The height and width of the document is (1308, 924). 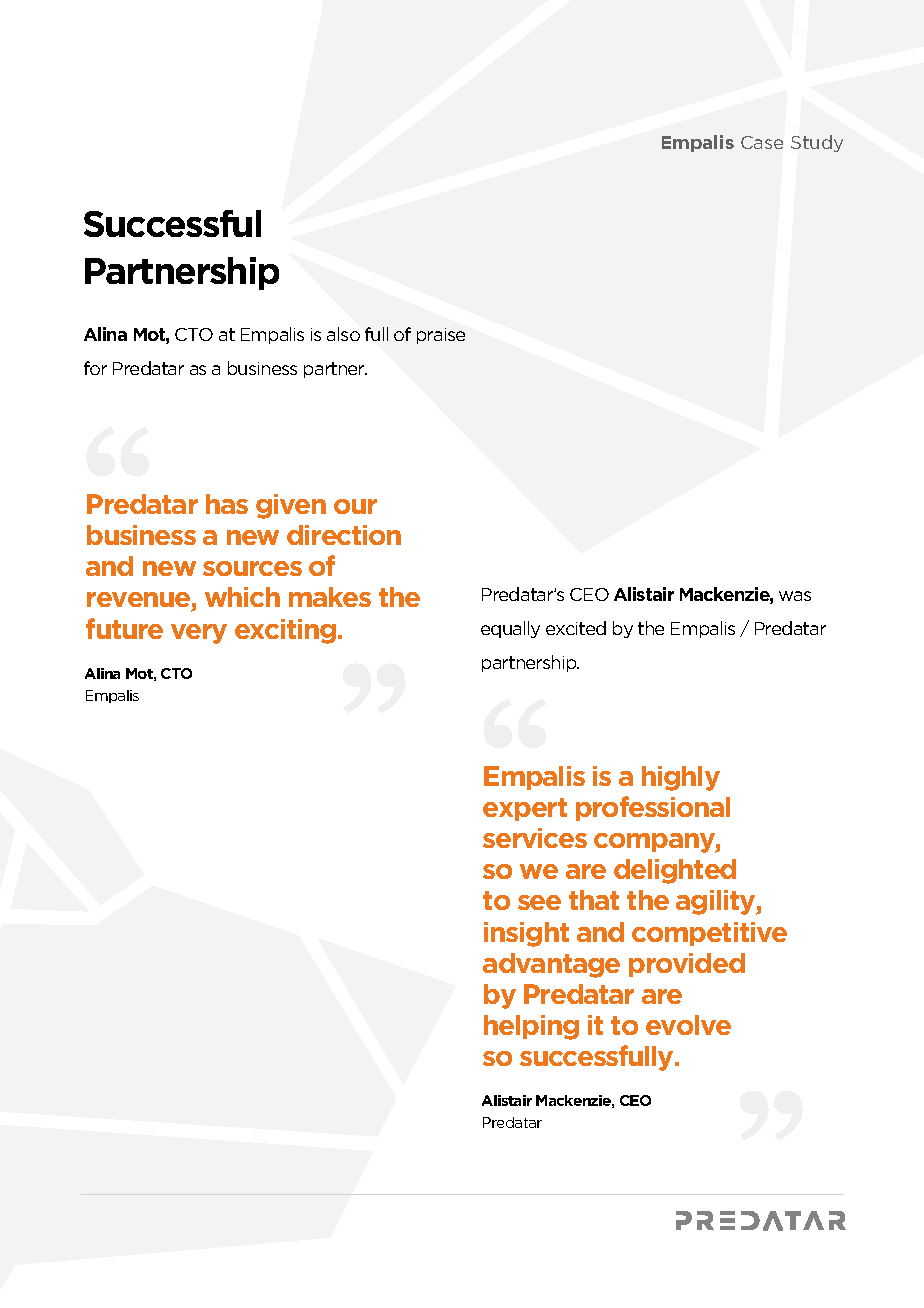 I want to click on highly, so click(x=681, y=778).
